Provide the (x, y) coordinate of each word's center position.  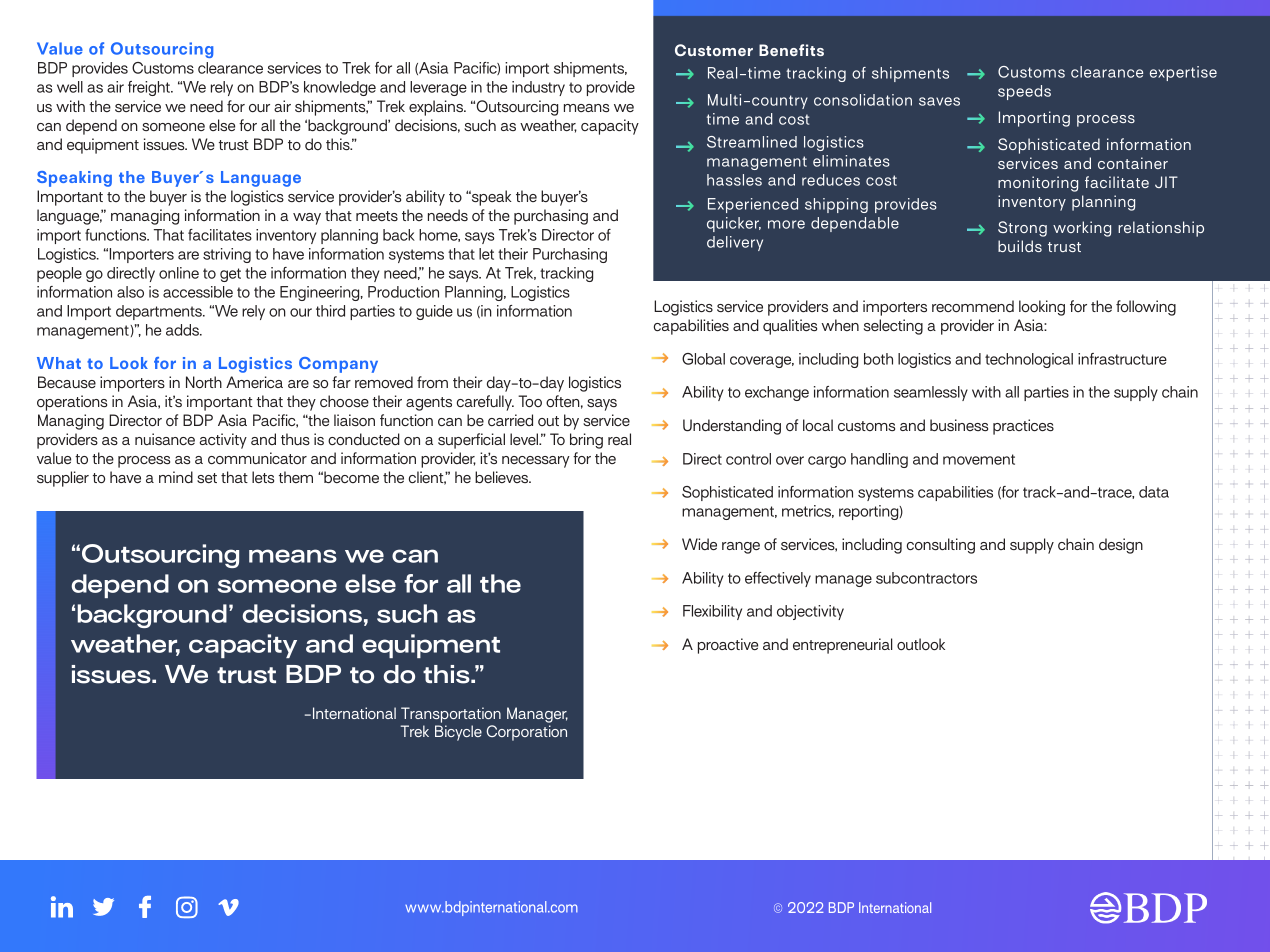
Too (530, 401)
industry (538, 88)
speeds (1024, 92)
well (70, 87)
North (204, 382)
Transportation (451, 715)
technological (1029, 360)
